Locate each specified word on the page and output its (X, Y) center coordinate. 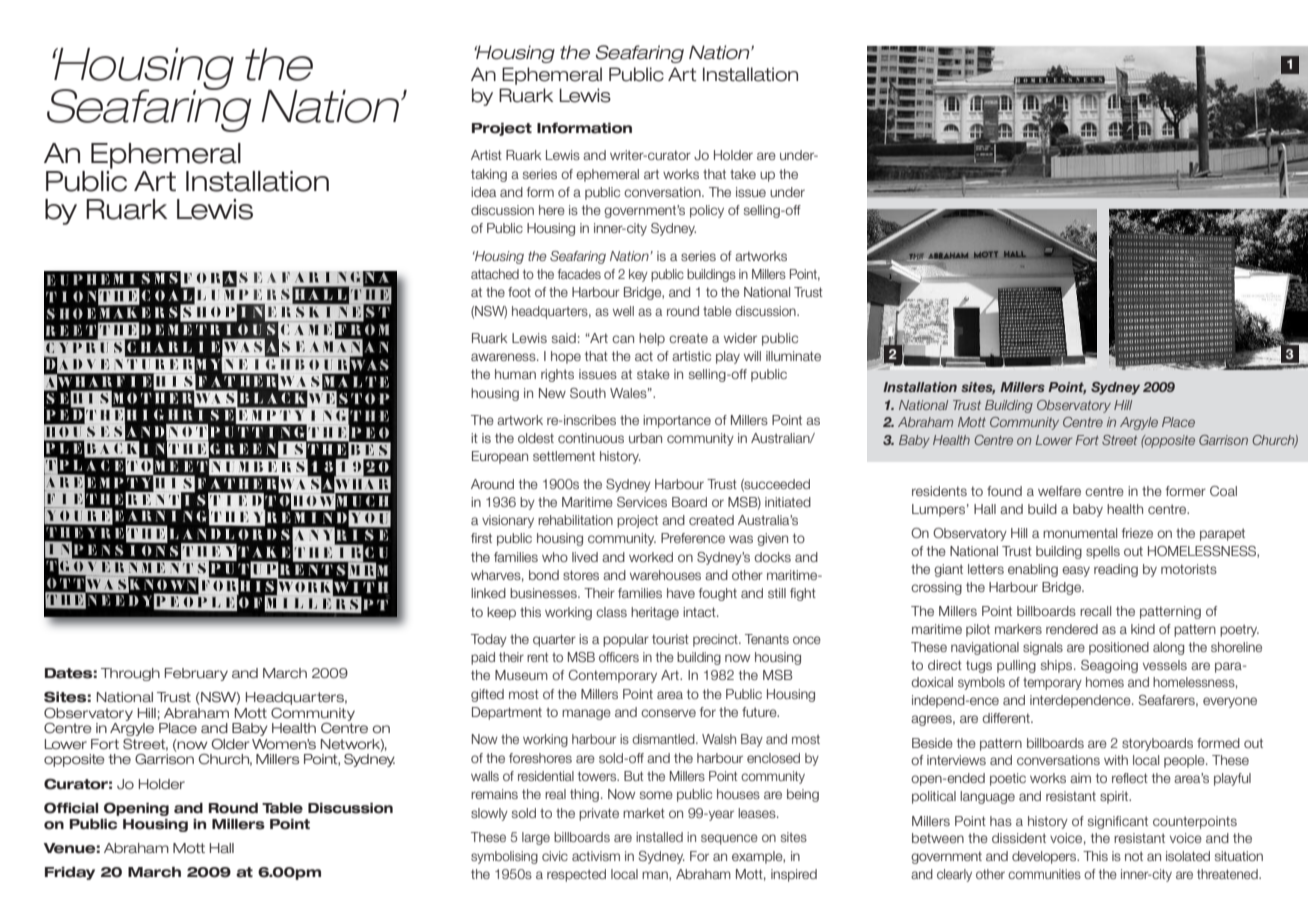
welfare (1059, 491)
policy (707, 211)
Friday (70, 873)
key (638, 275)
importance (677, 421)
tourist (670, 639)
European (500, 457)
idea (483, 192)
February (196, 674)
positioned (1119, 648)
